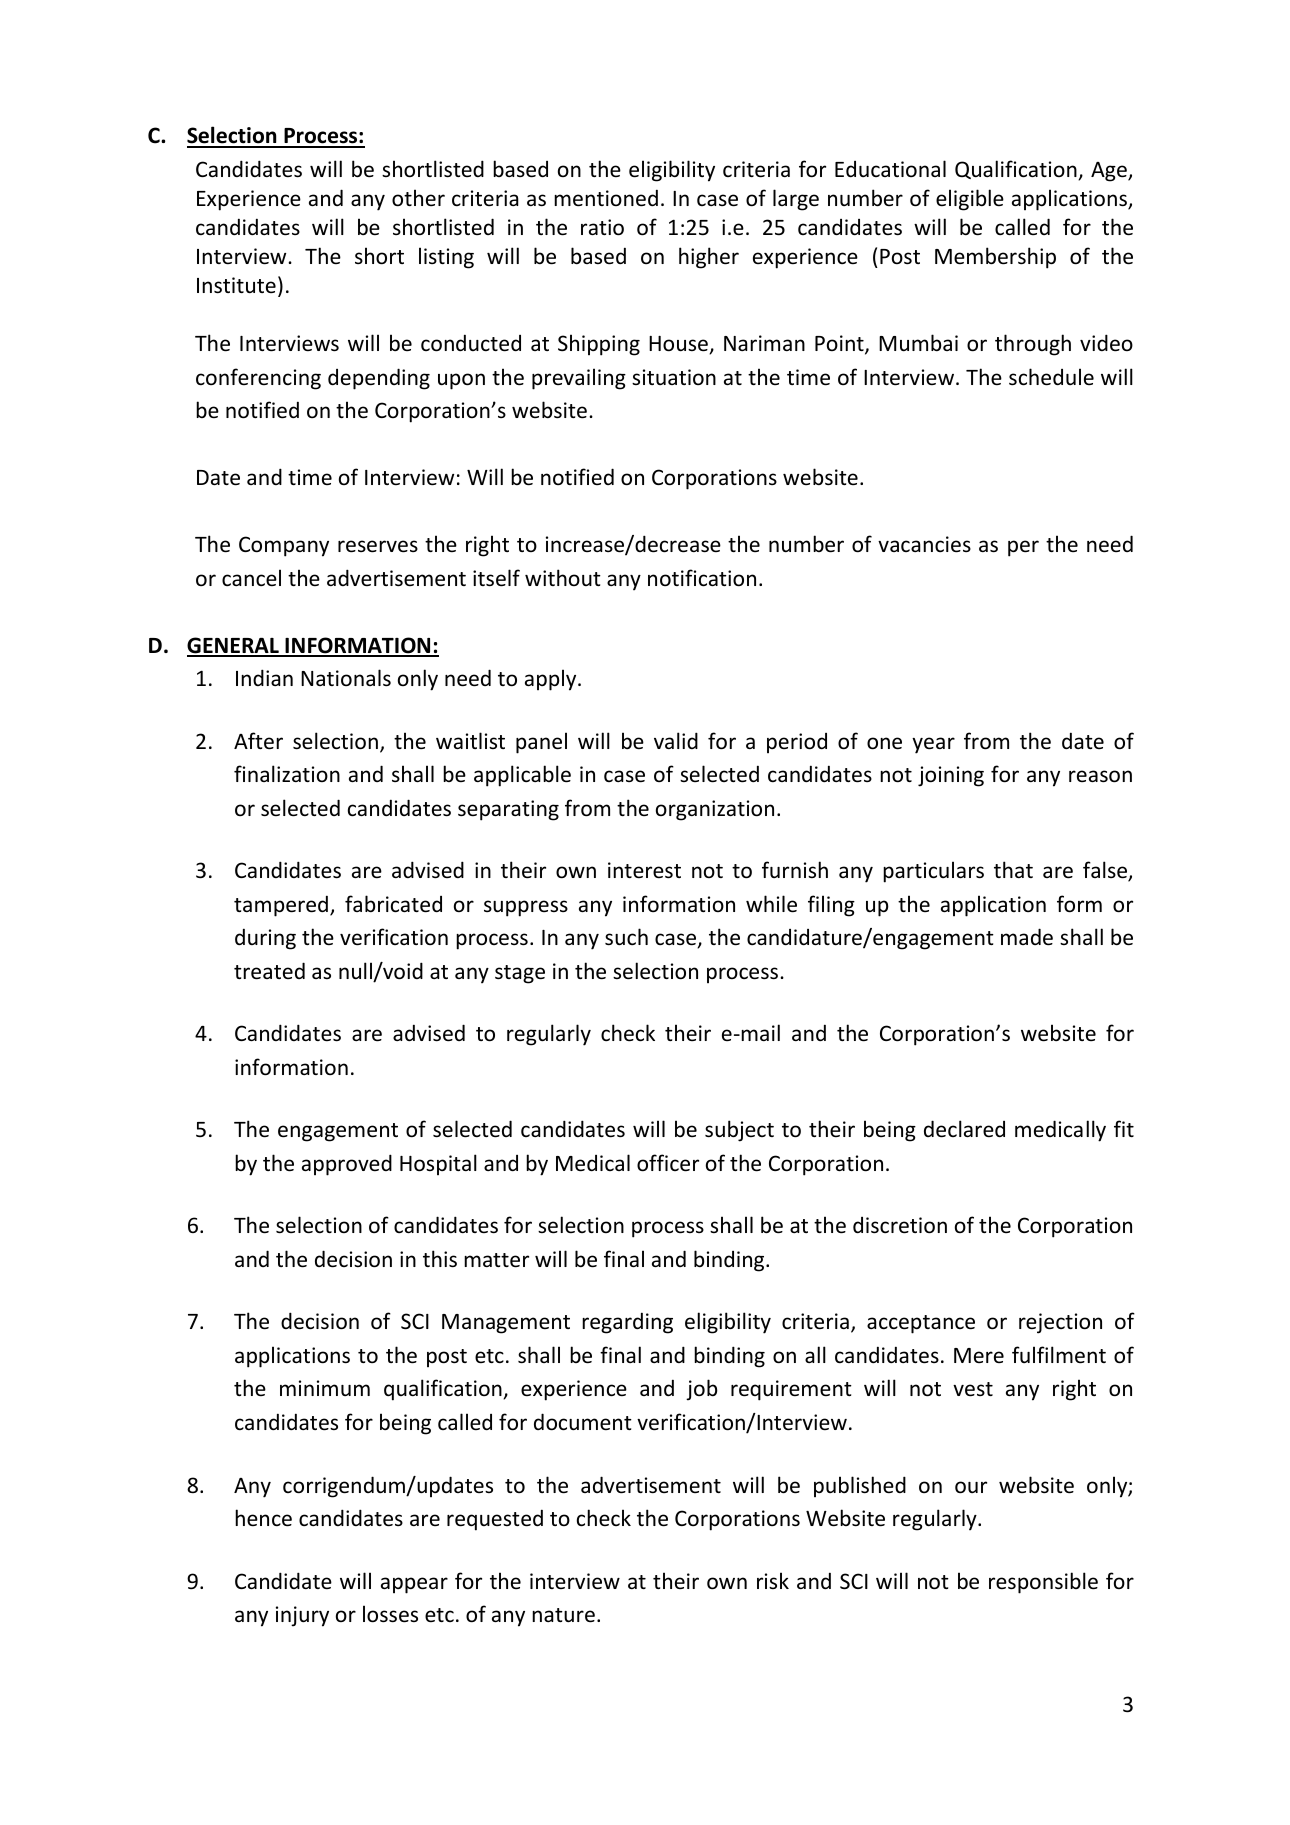  What do you see at coordinates (924, 544) in the document?
I see `vacancies` at bounding box center [924, 544].
